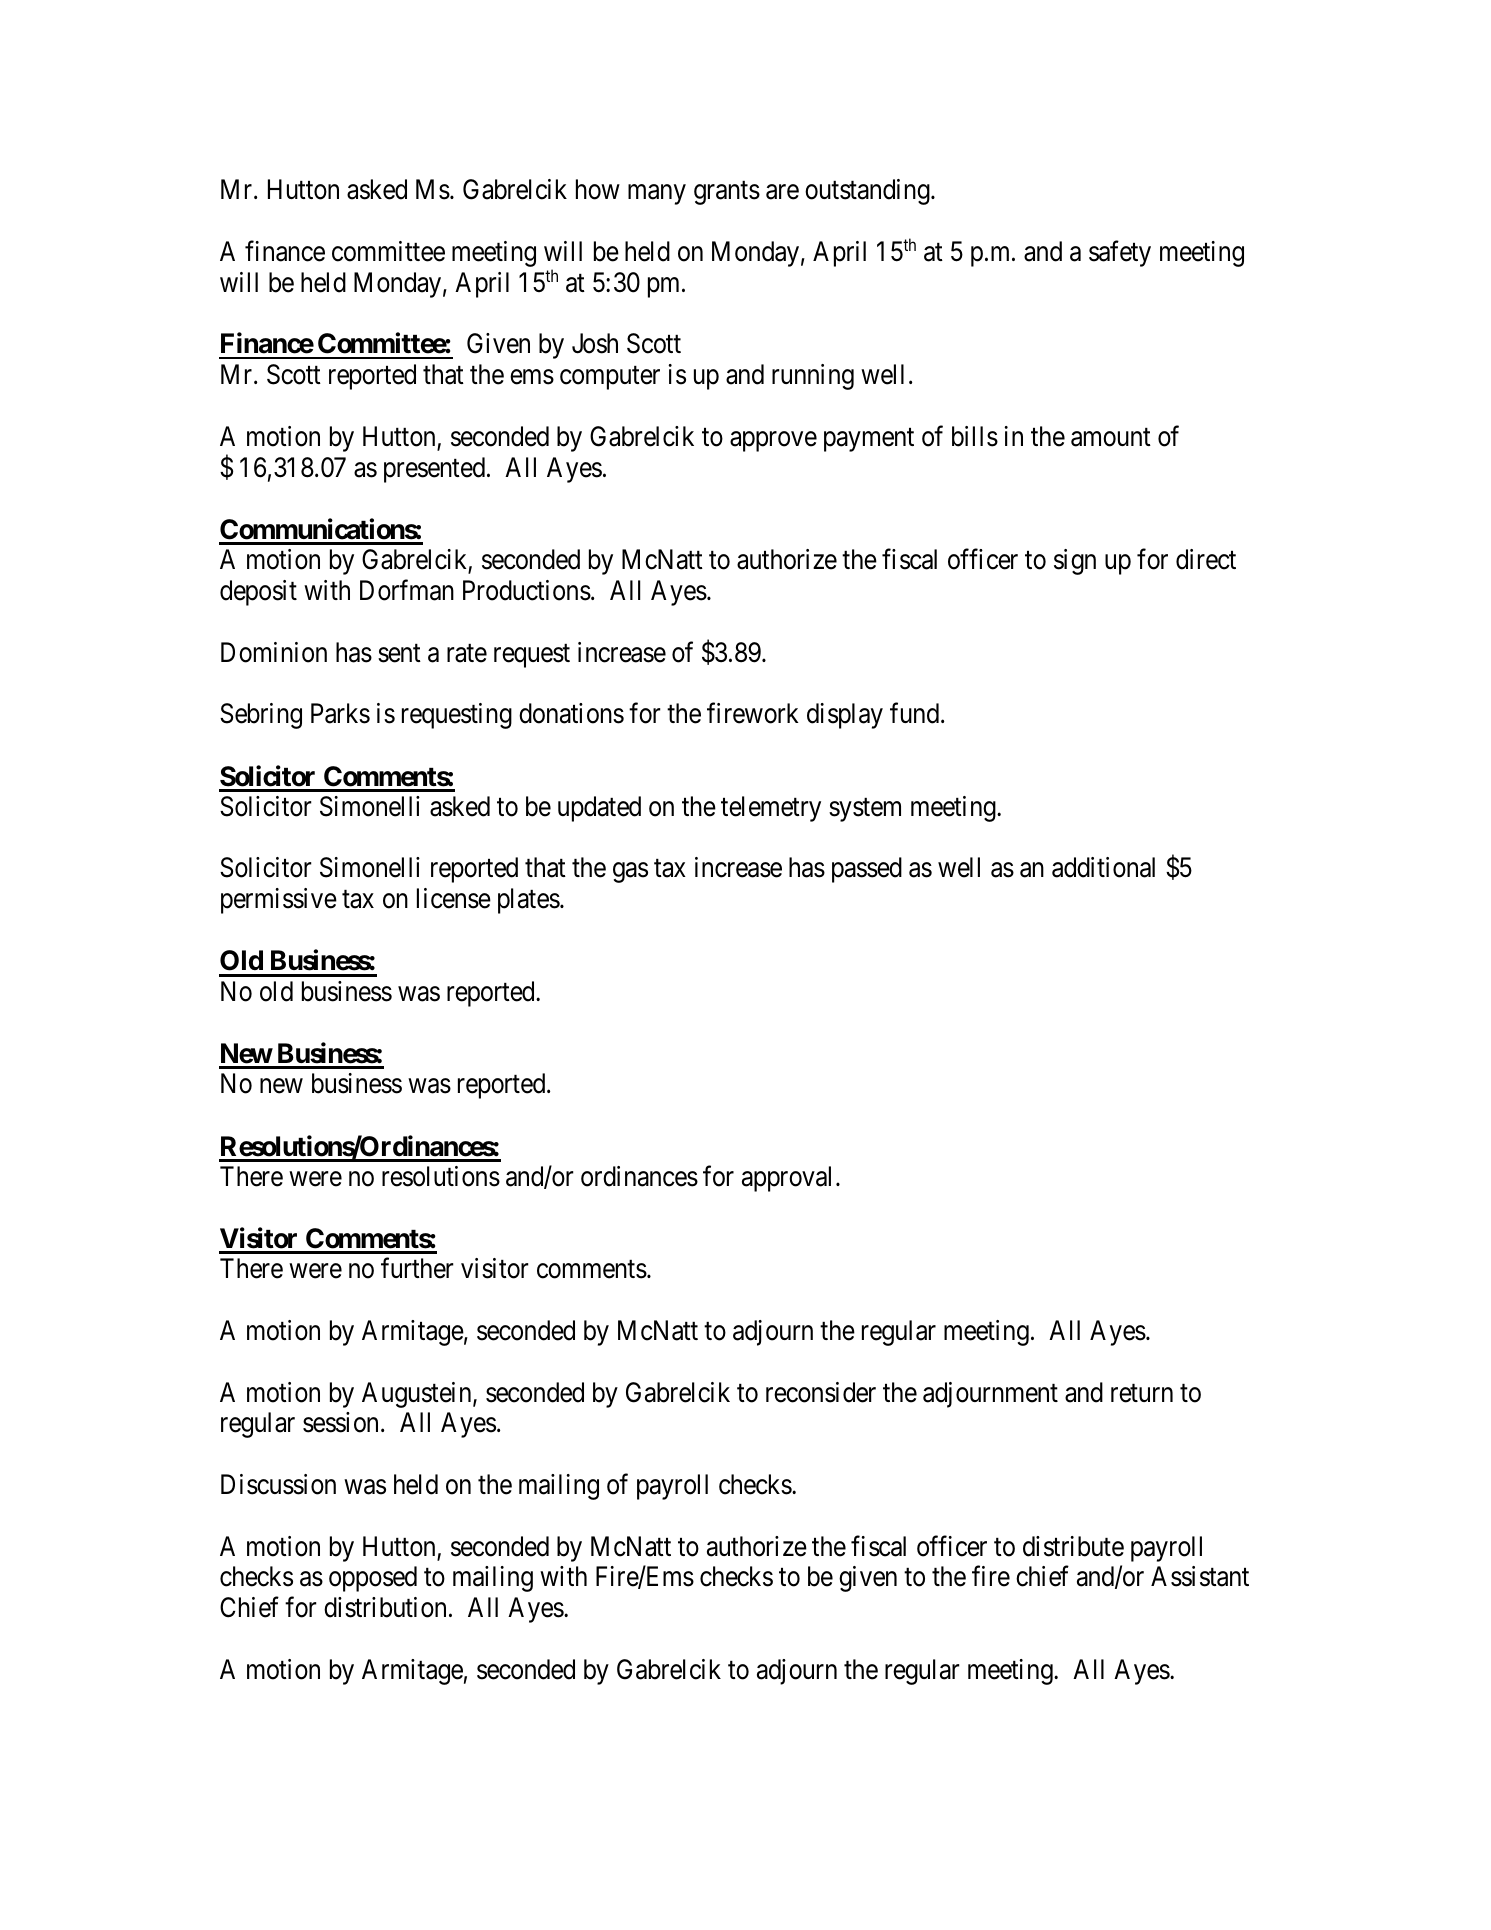 This screenshot has width=1491, height=1930. Describe the element at coordinates (1103, 867) in the screenshot. I see `additional` at that location.
